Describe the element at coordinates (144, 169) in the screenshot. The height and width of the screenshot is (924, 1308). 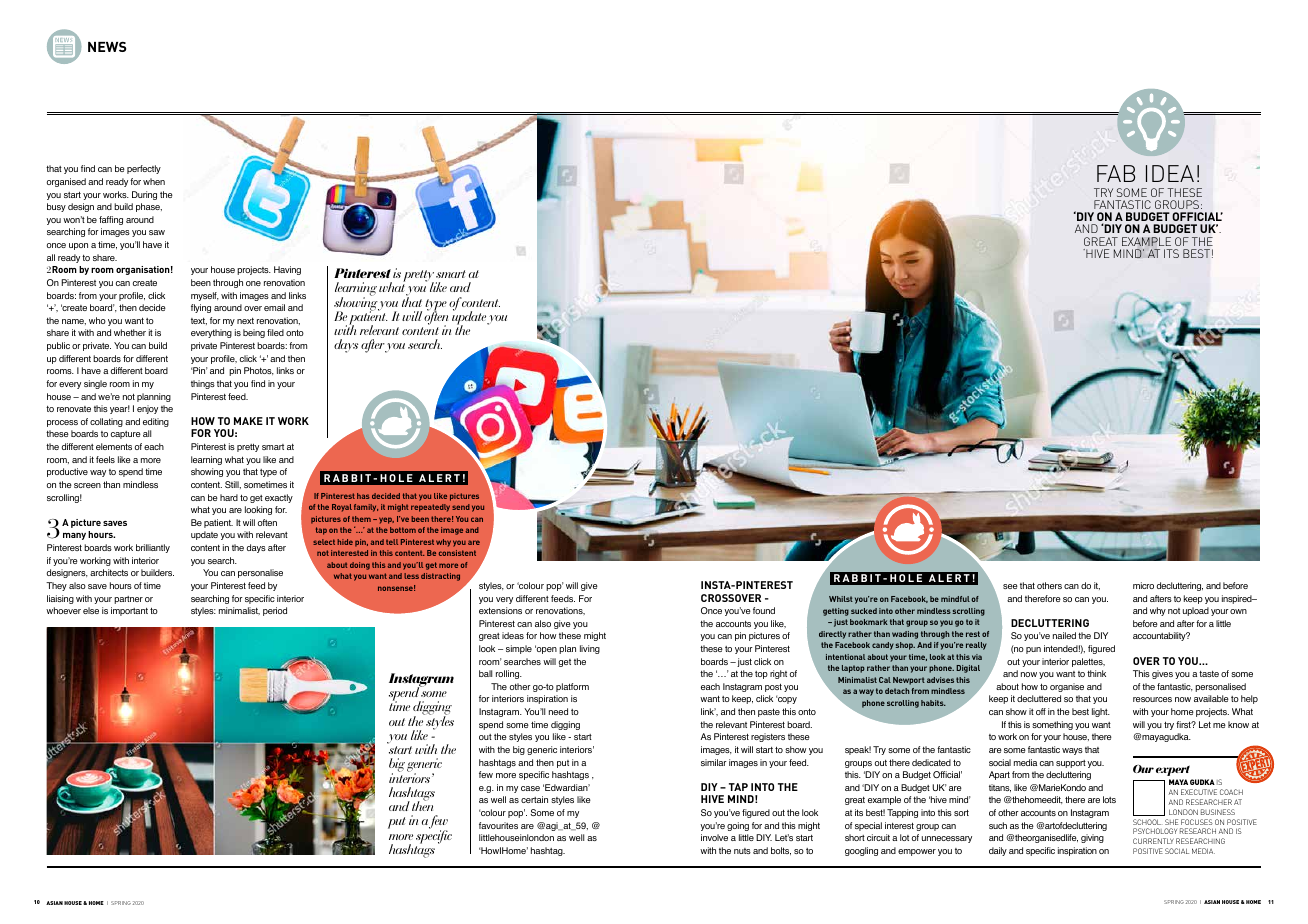
I see `perfectly` at that location.
